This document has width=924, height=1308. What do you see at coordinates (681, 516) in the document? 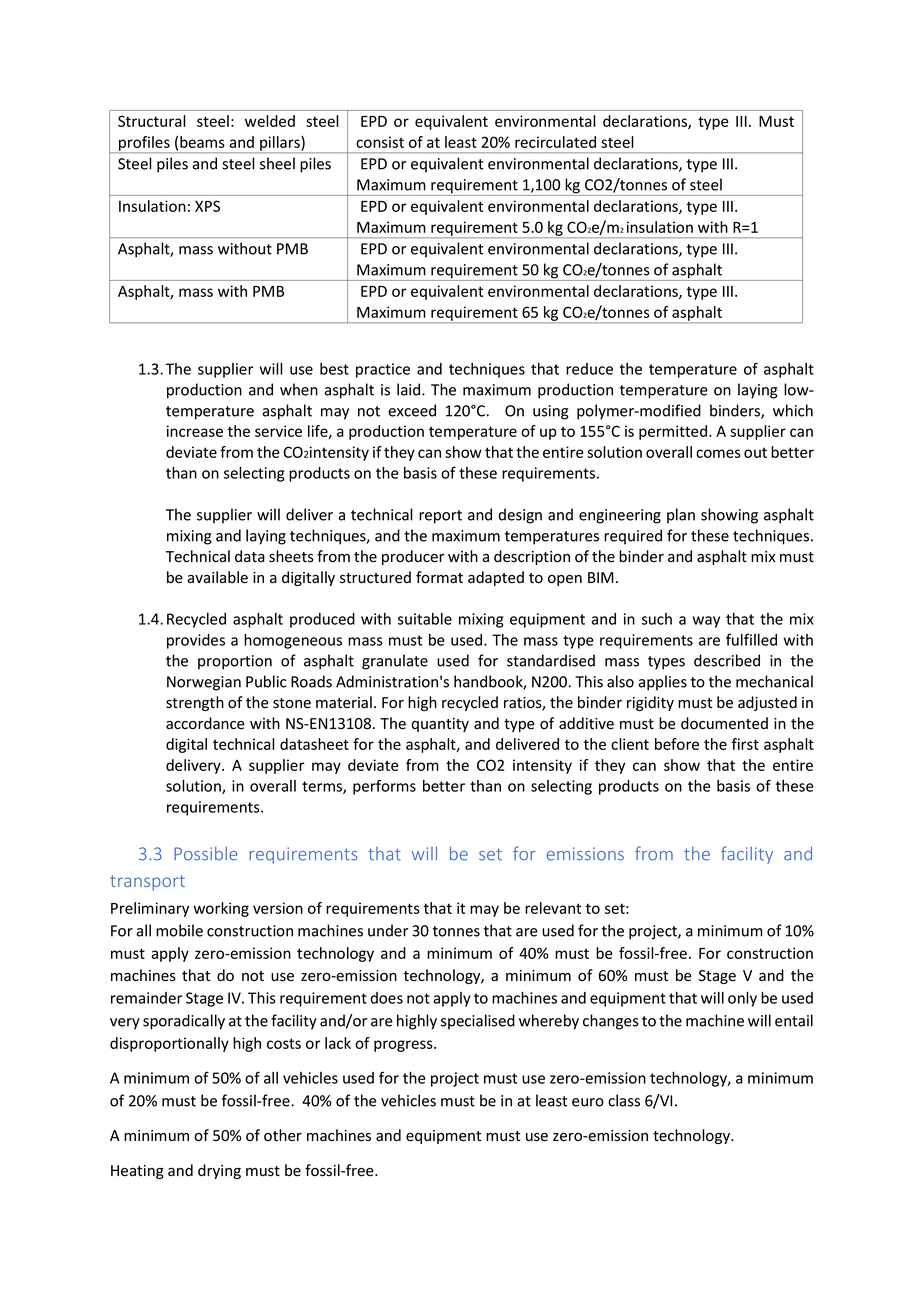
I see `plan` at bounding box center [681, 516].
